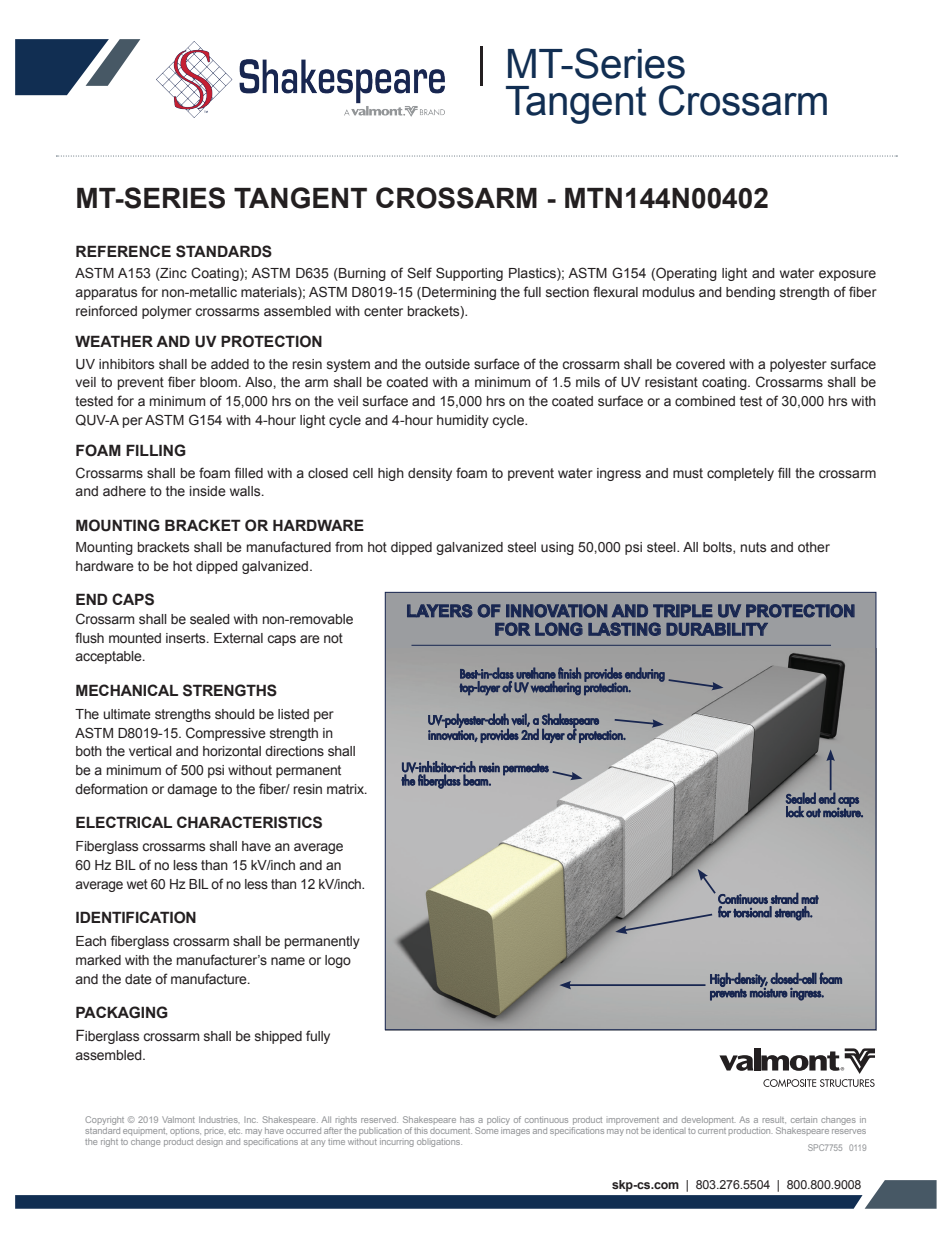 The width and height of the document is (952, 1233). I want to click on bending, so click(750, 293).
